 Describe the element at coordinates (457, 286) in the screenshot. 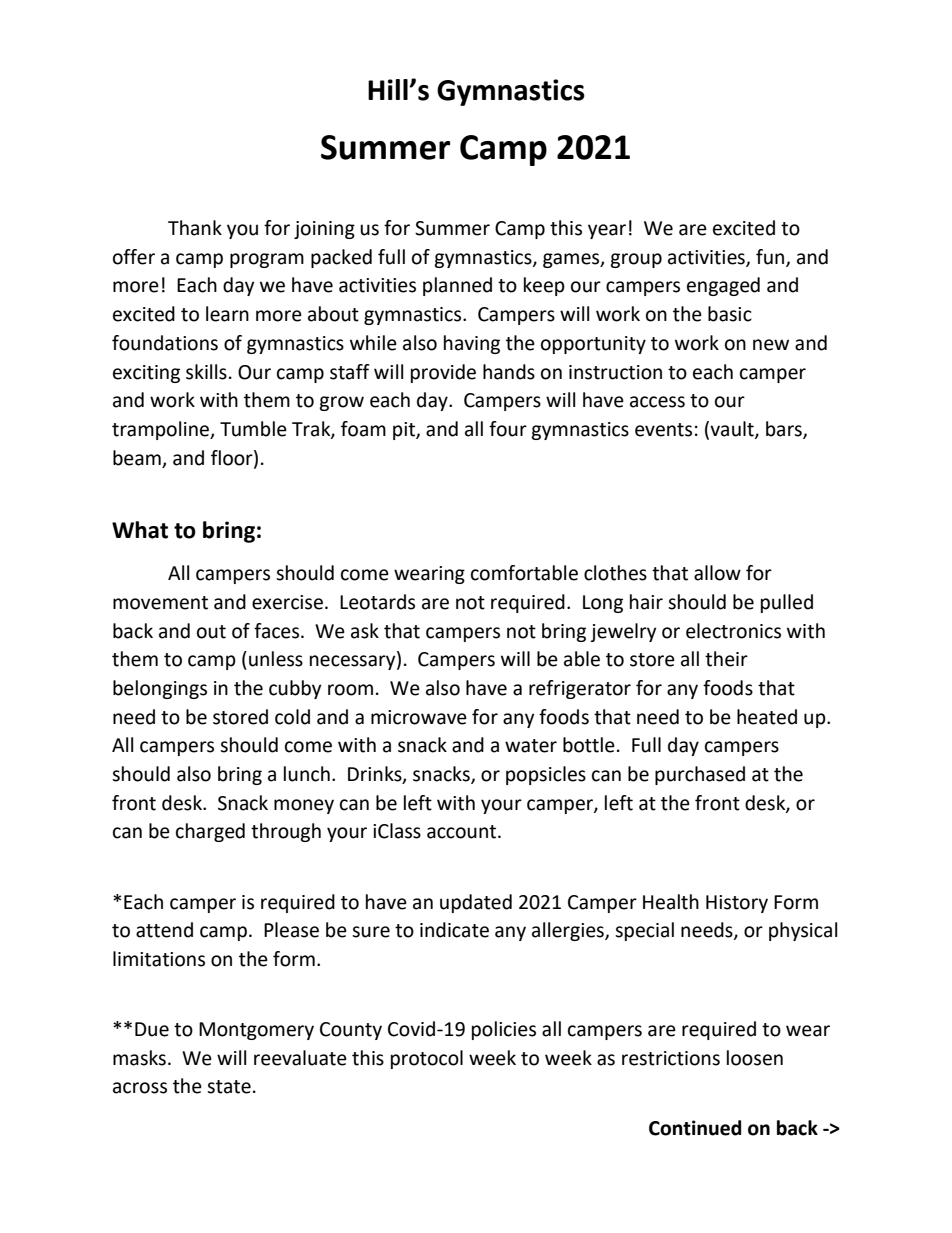

I see `planned` at that location.
